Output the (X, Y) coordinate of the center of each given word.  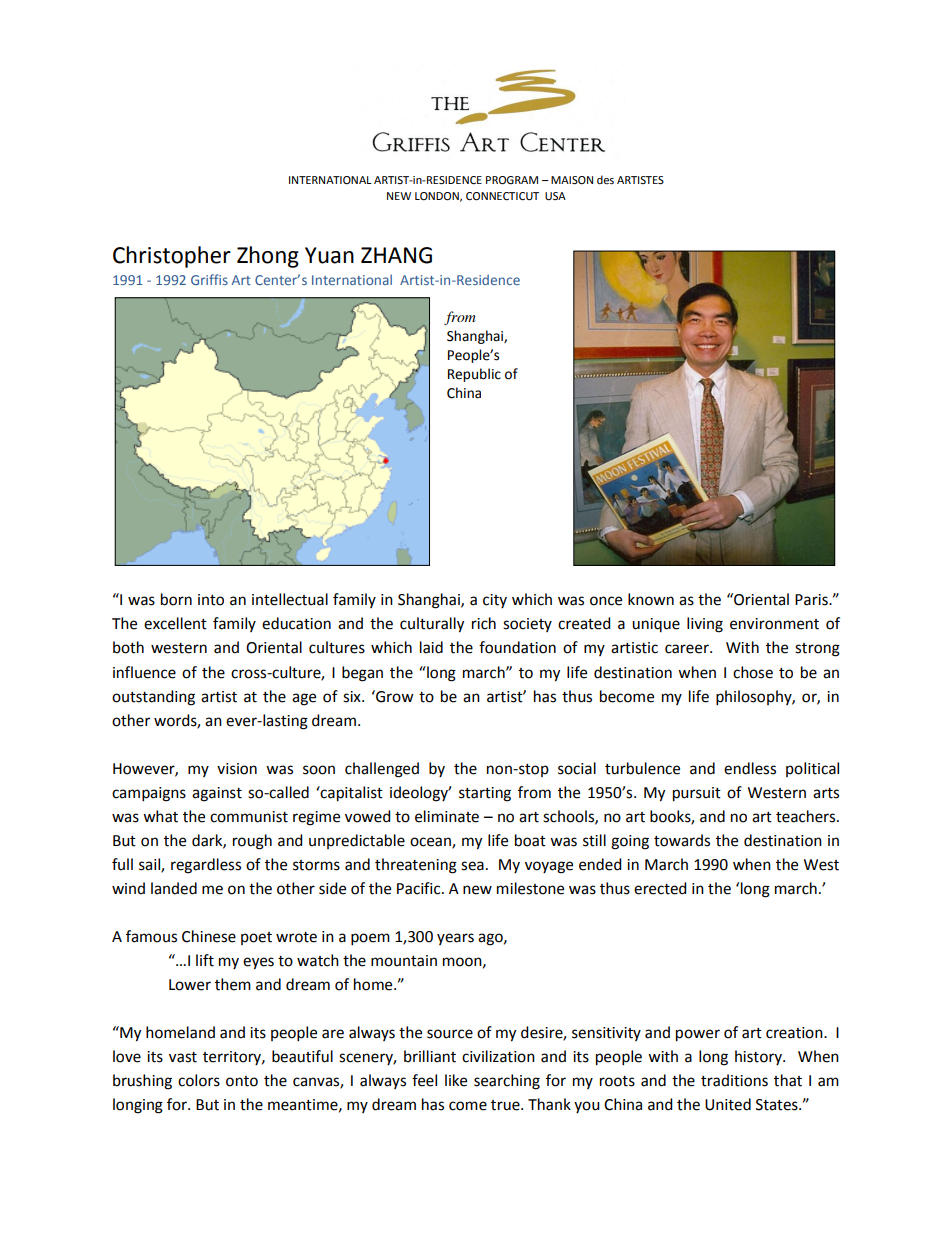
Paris (812, 600)
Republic (474, 375)
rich (484, 623)
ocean (431, 842)
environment (774, 624)
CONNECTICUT (502, 196)
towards (682, 840)
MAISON (572, 180)
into (211, 600)
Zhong (268, 257)
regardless (206, 866)
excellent (175, 623)
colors (199, 1080)
